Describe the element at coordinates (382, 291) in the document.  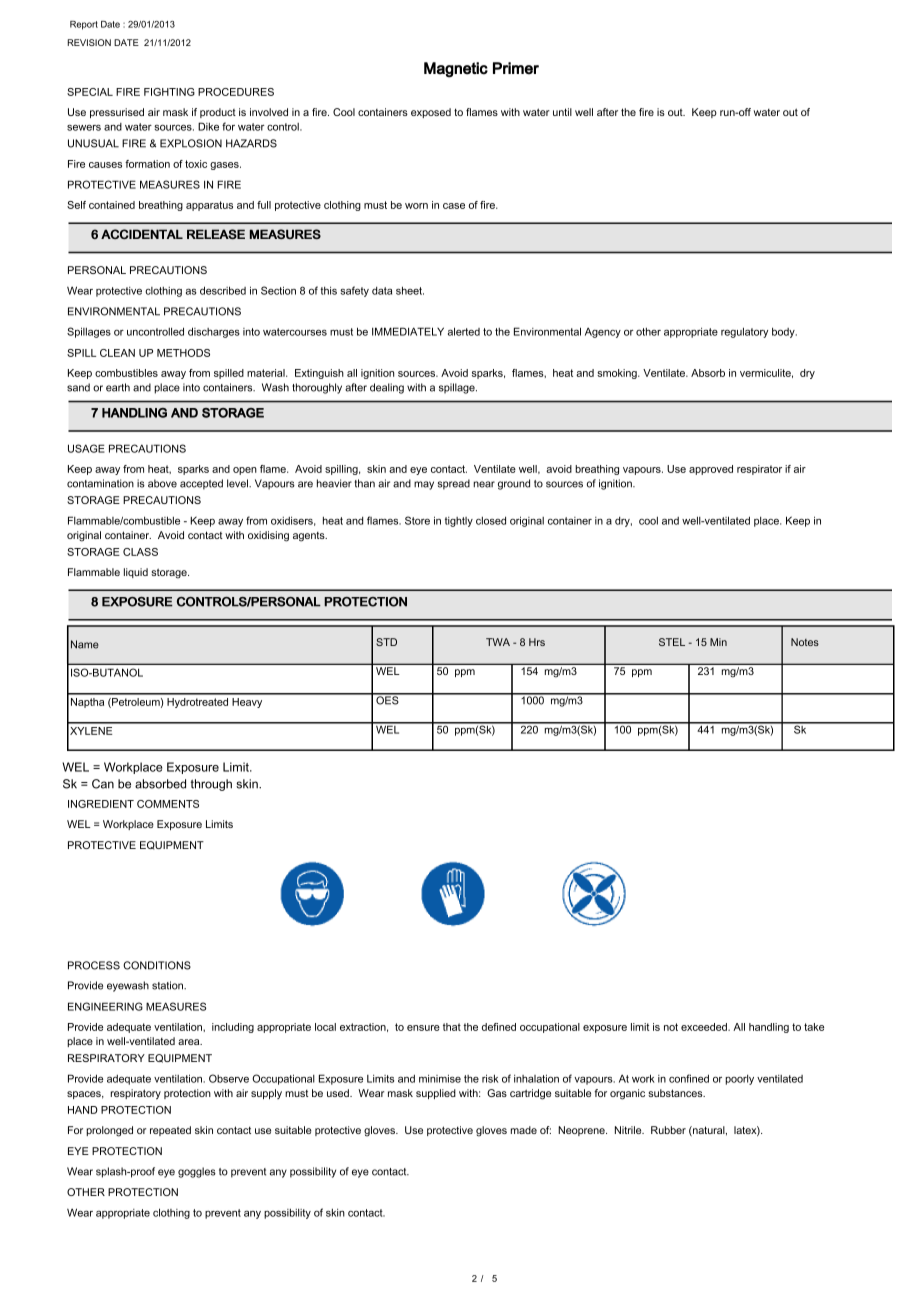
I see `data` at that location.
